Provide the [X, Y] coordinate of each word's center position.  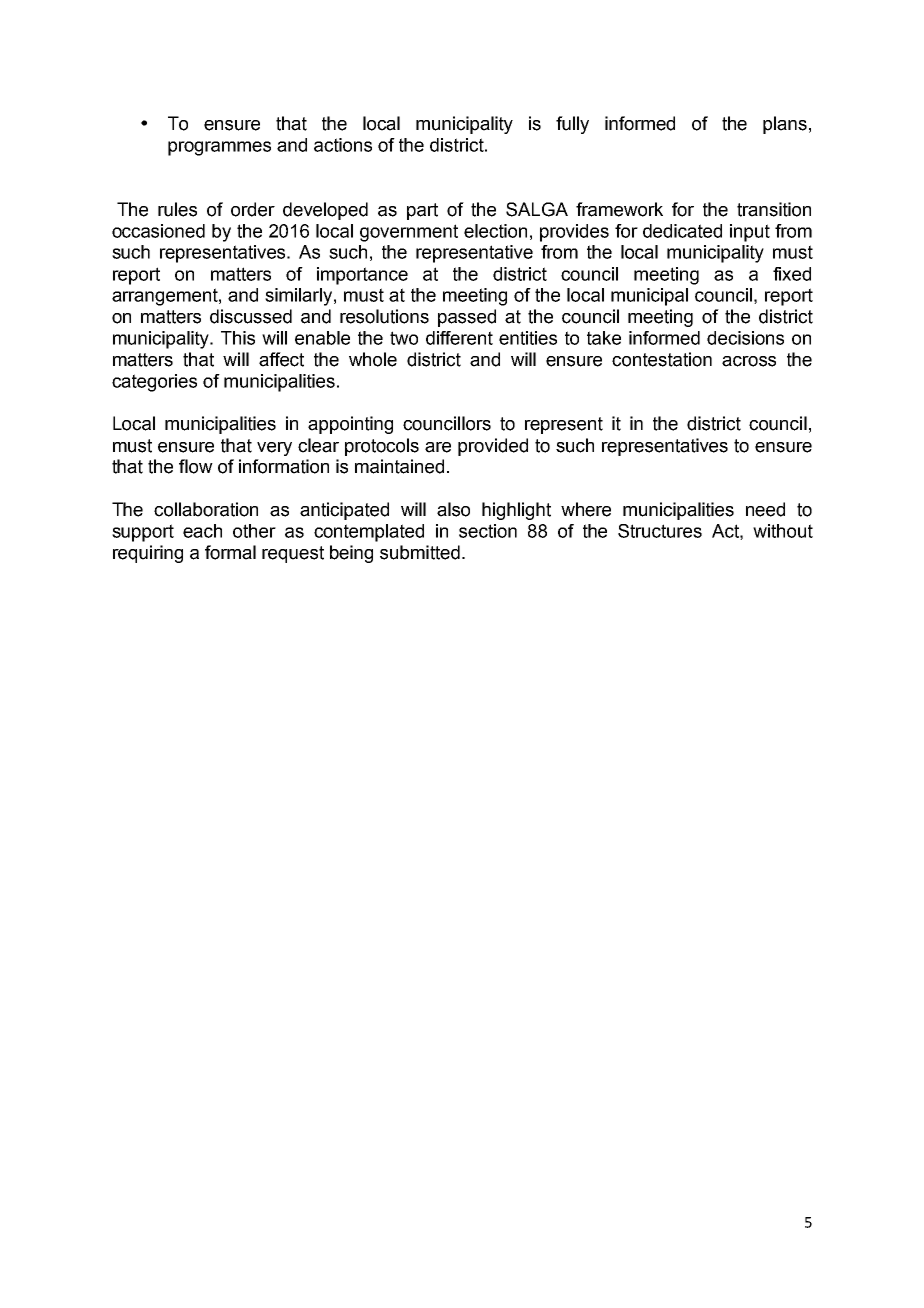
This [238, 338]
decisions [745, 338]
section [488, 531]
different [459, 338]
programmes [219, 148]
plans [785, 125]
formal [230, 552]
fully [572, 125]
